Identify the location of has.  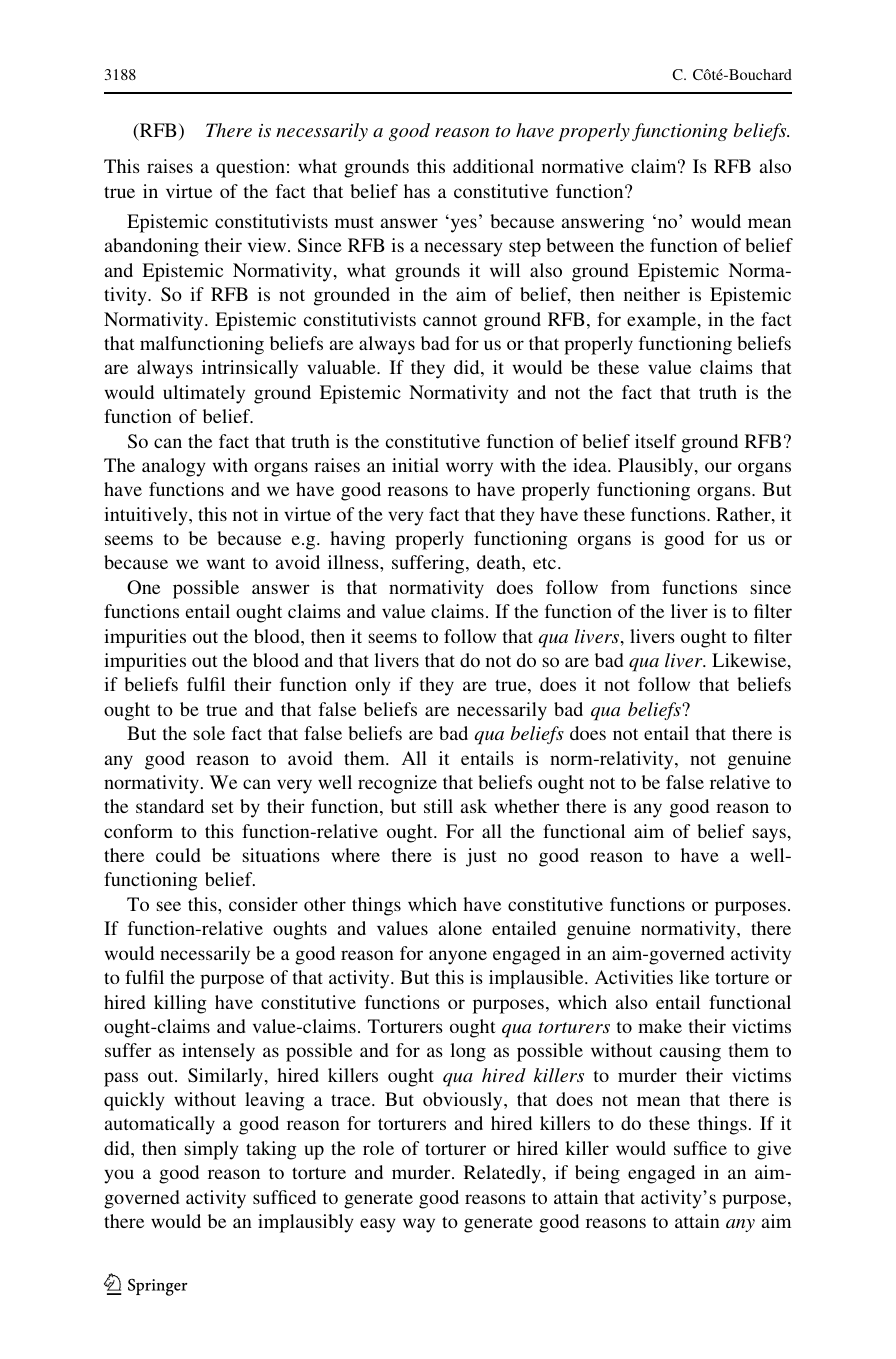
(417, 191).
